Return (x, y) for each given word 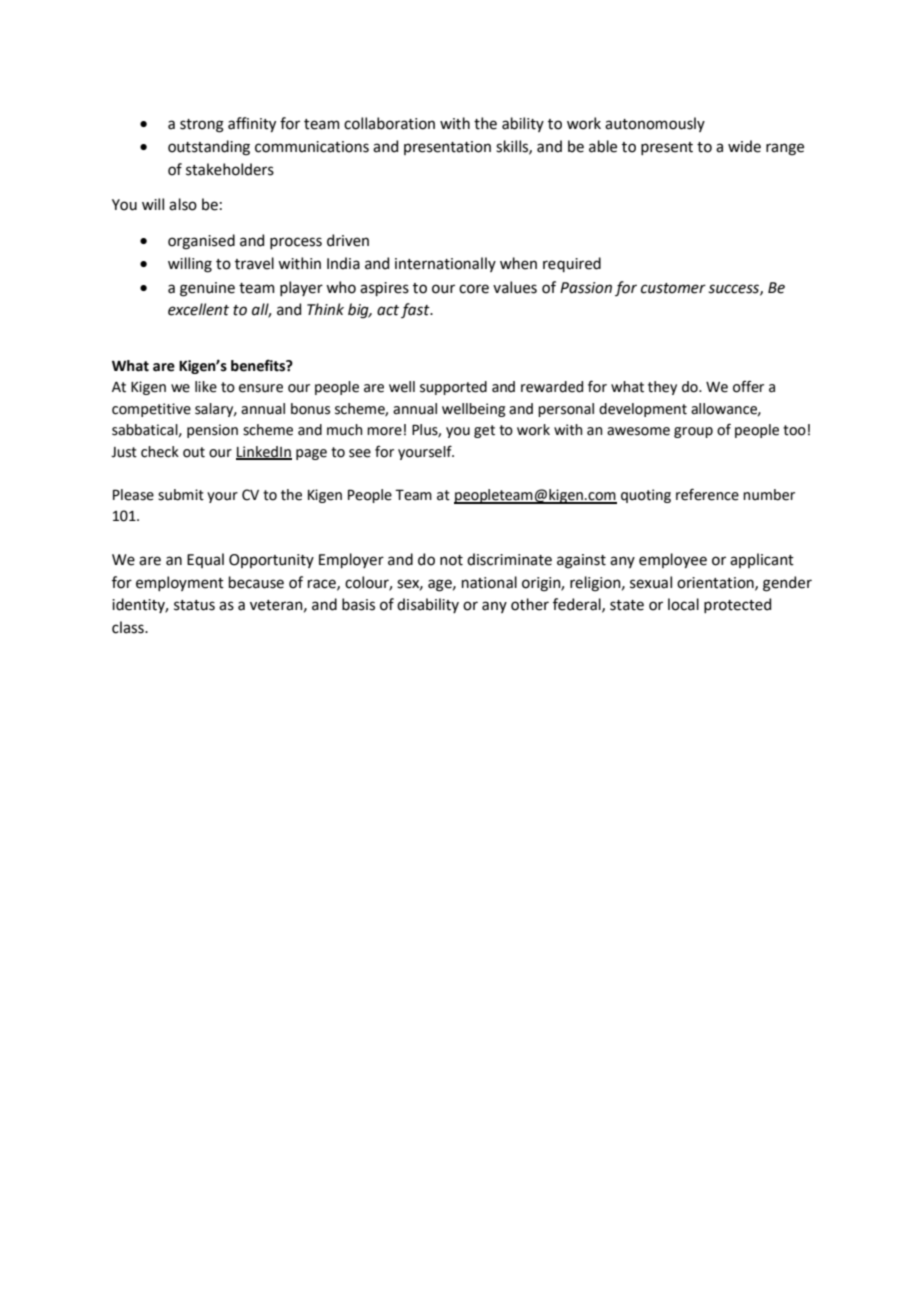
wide (744, 146)
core (474, 289)
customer (673, 288)
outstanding (209, 148)
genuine (207, 289)
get (484, 431)
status (194, 605)
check (160, 452)
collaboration (389, 123)
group (693, 432)
